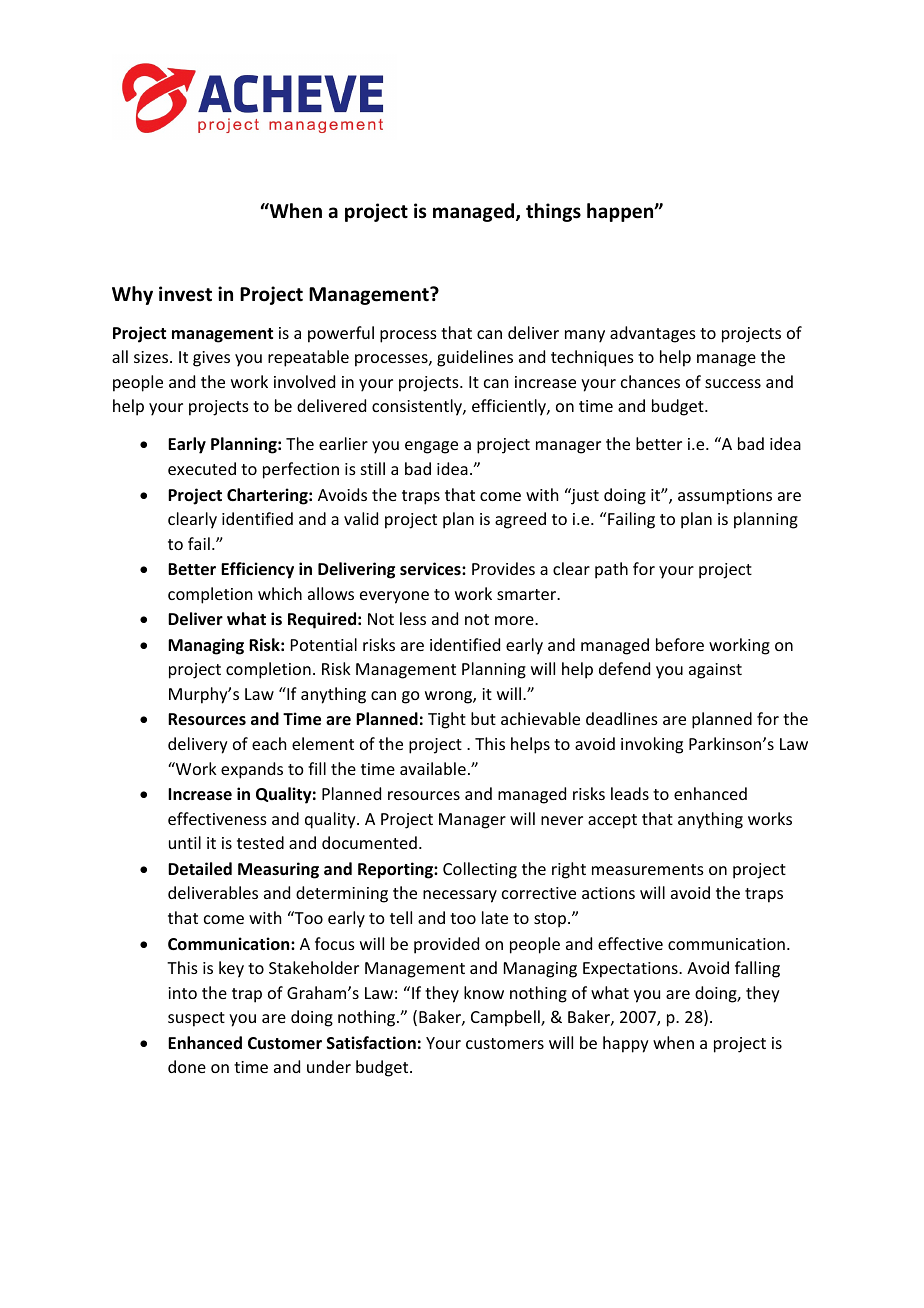  I want to click on advantages, so click(653, 334).
